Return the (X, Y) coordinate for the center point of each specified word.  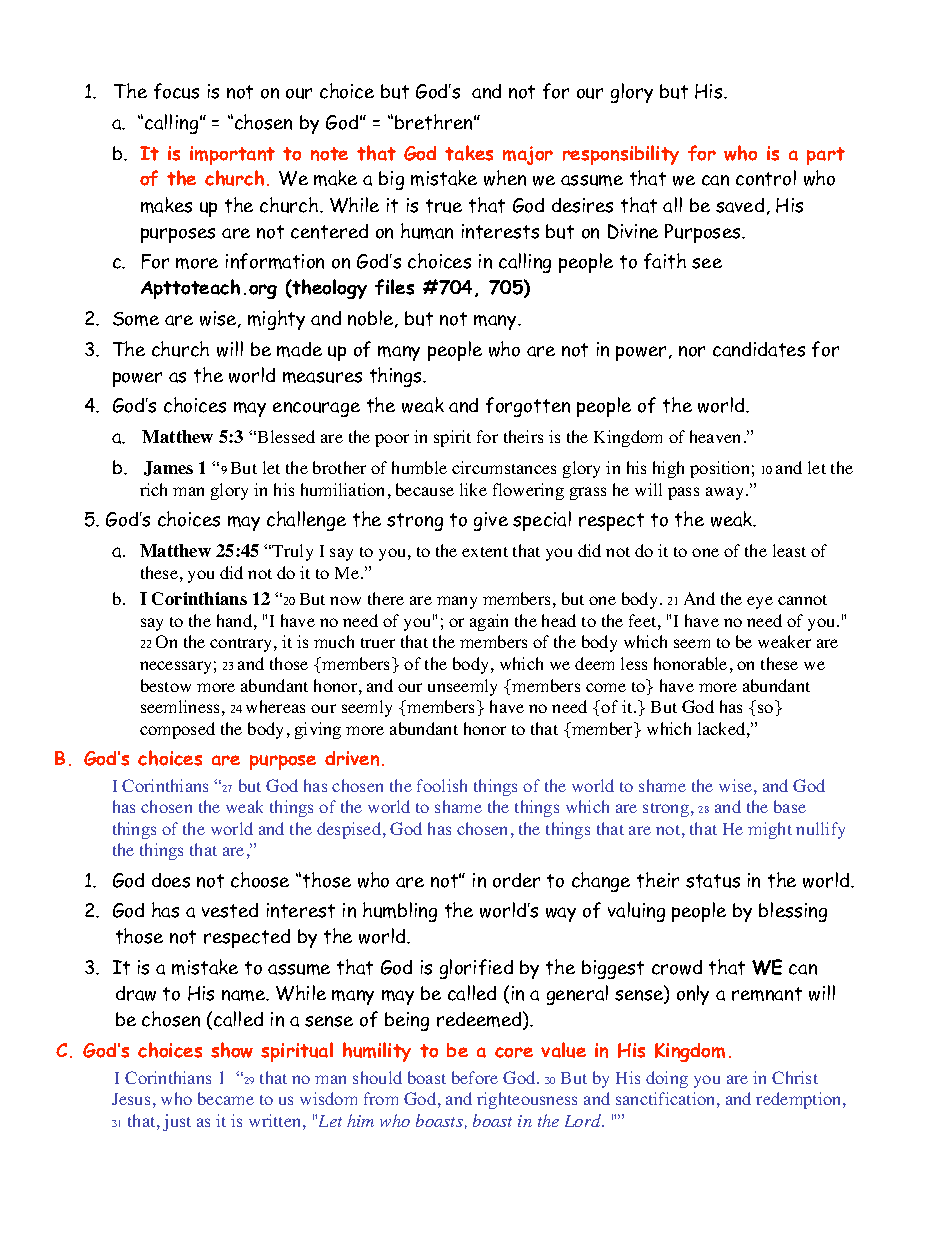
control (766, 178)
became (226, 1098)
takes (469, 153)
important (232, 155)
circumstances (504, 467)
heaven (715, 436)
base (790, 806)
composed (177, 730)
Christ (795, 1077)
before (475, 1077)
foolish (442, 785)
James (168, 468)
